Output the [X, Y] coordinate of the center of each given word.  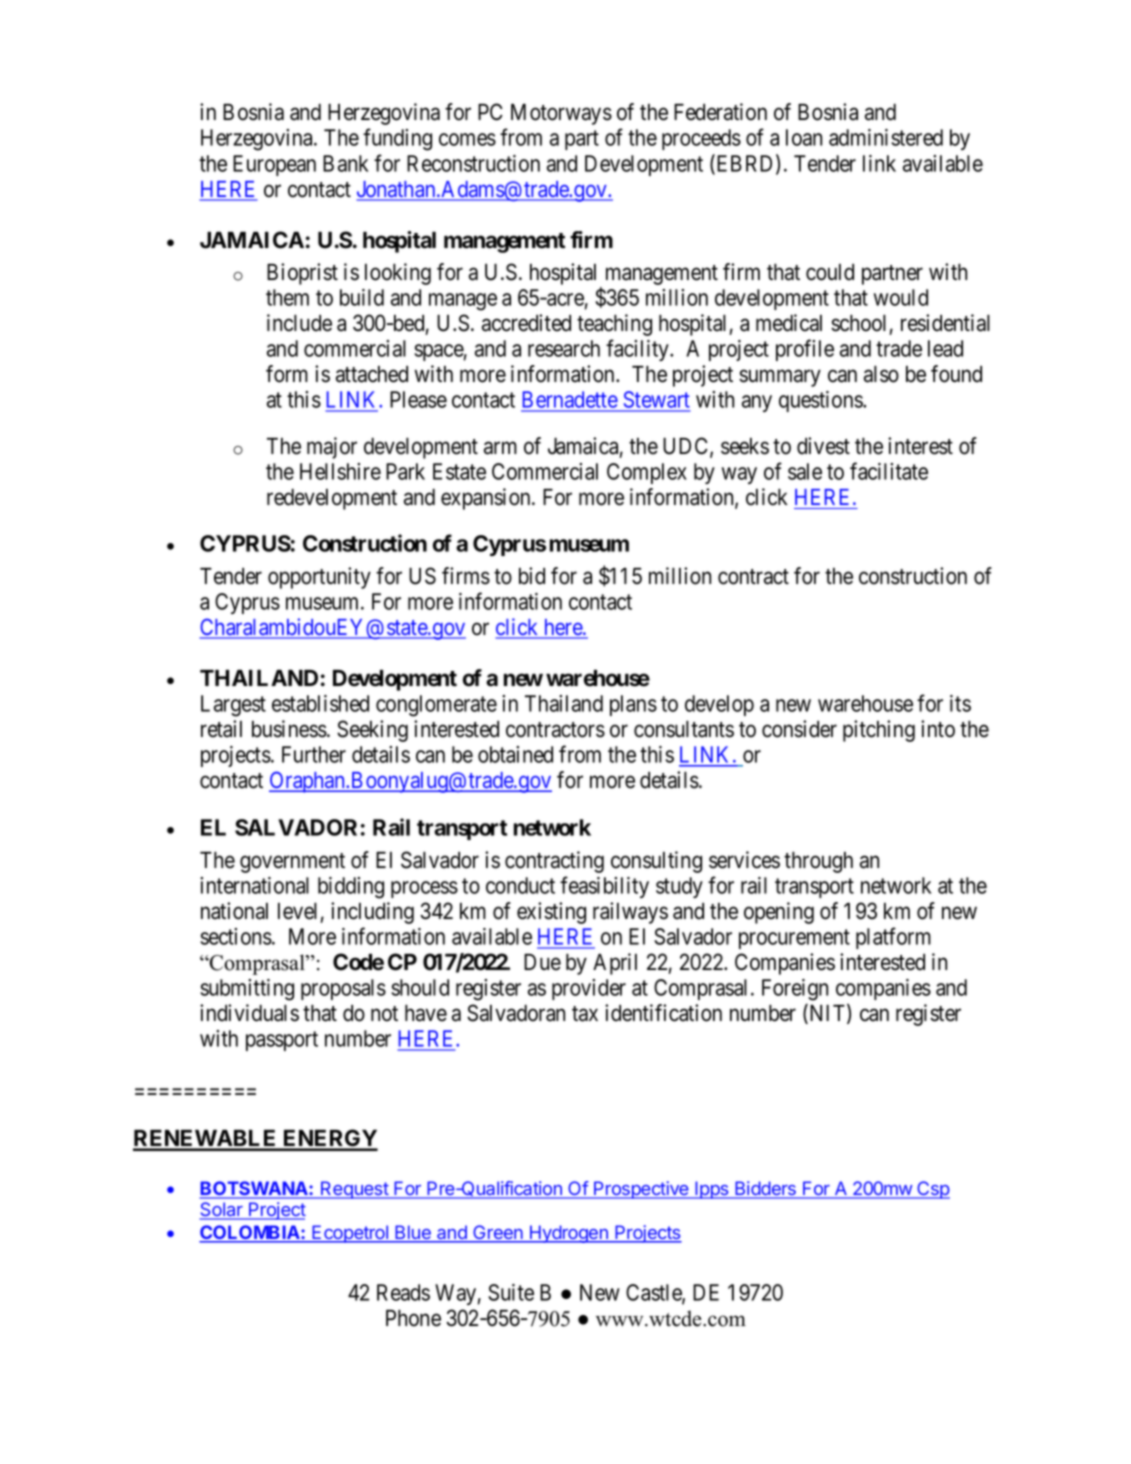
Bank [345, 163]
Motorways [561, 114]
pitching [879, 731]
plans [633, 705]
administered [886, 137]
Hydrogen [569, 1234]
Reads [403, 1292]
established [320, 703]
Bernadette [570, 401]
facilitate [889, 471]
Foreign [795, 990]
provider [589, 989]
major [332, 448]
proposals [343, 989]
